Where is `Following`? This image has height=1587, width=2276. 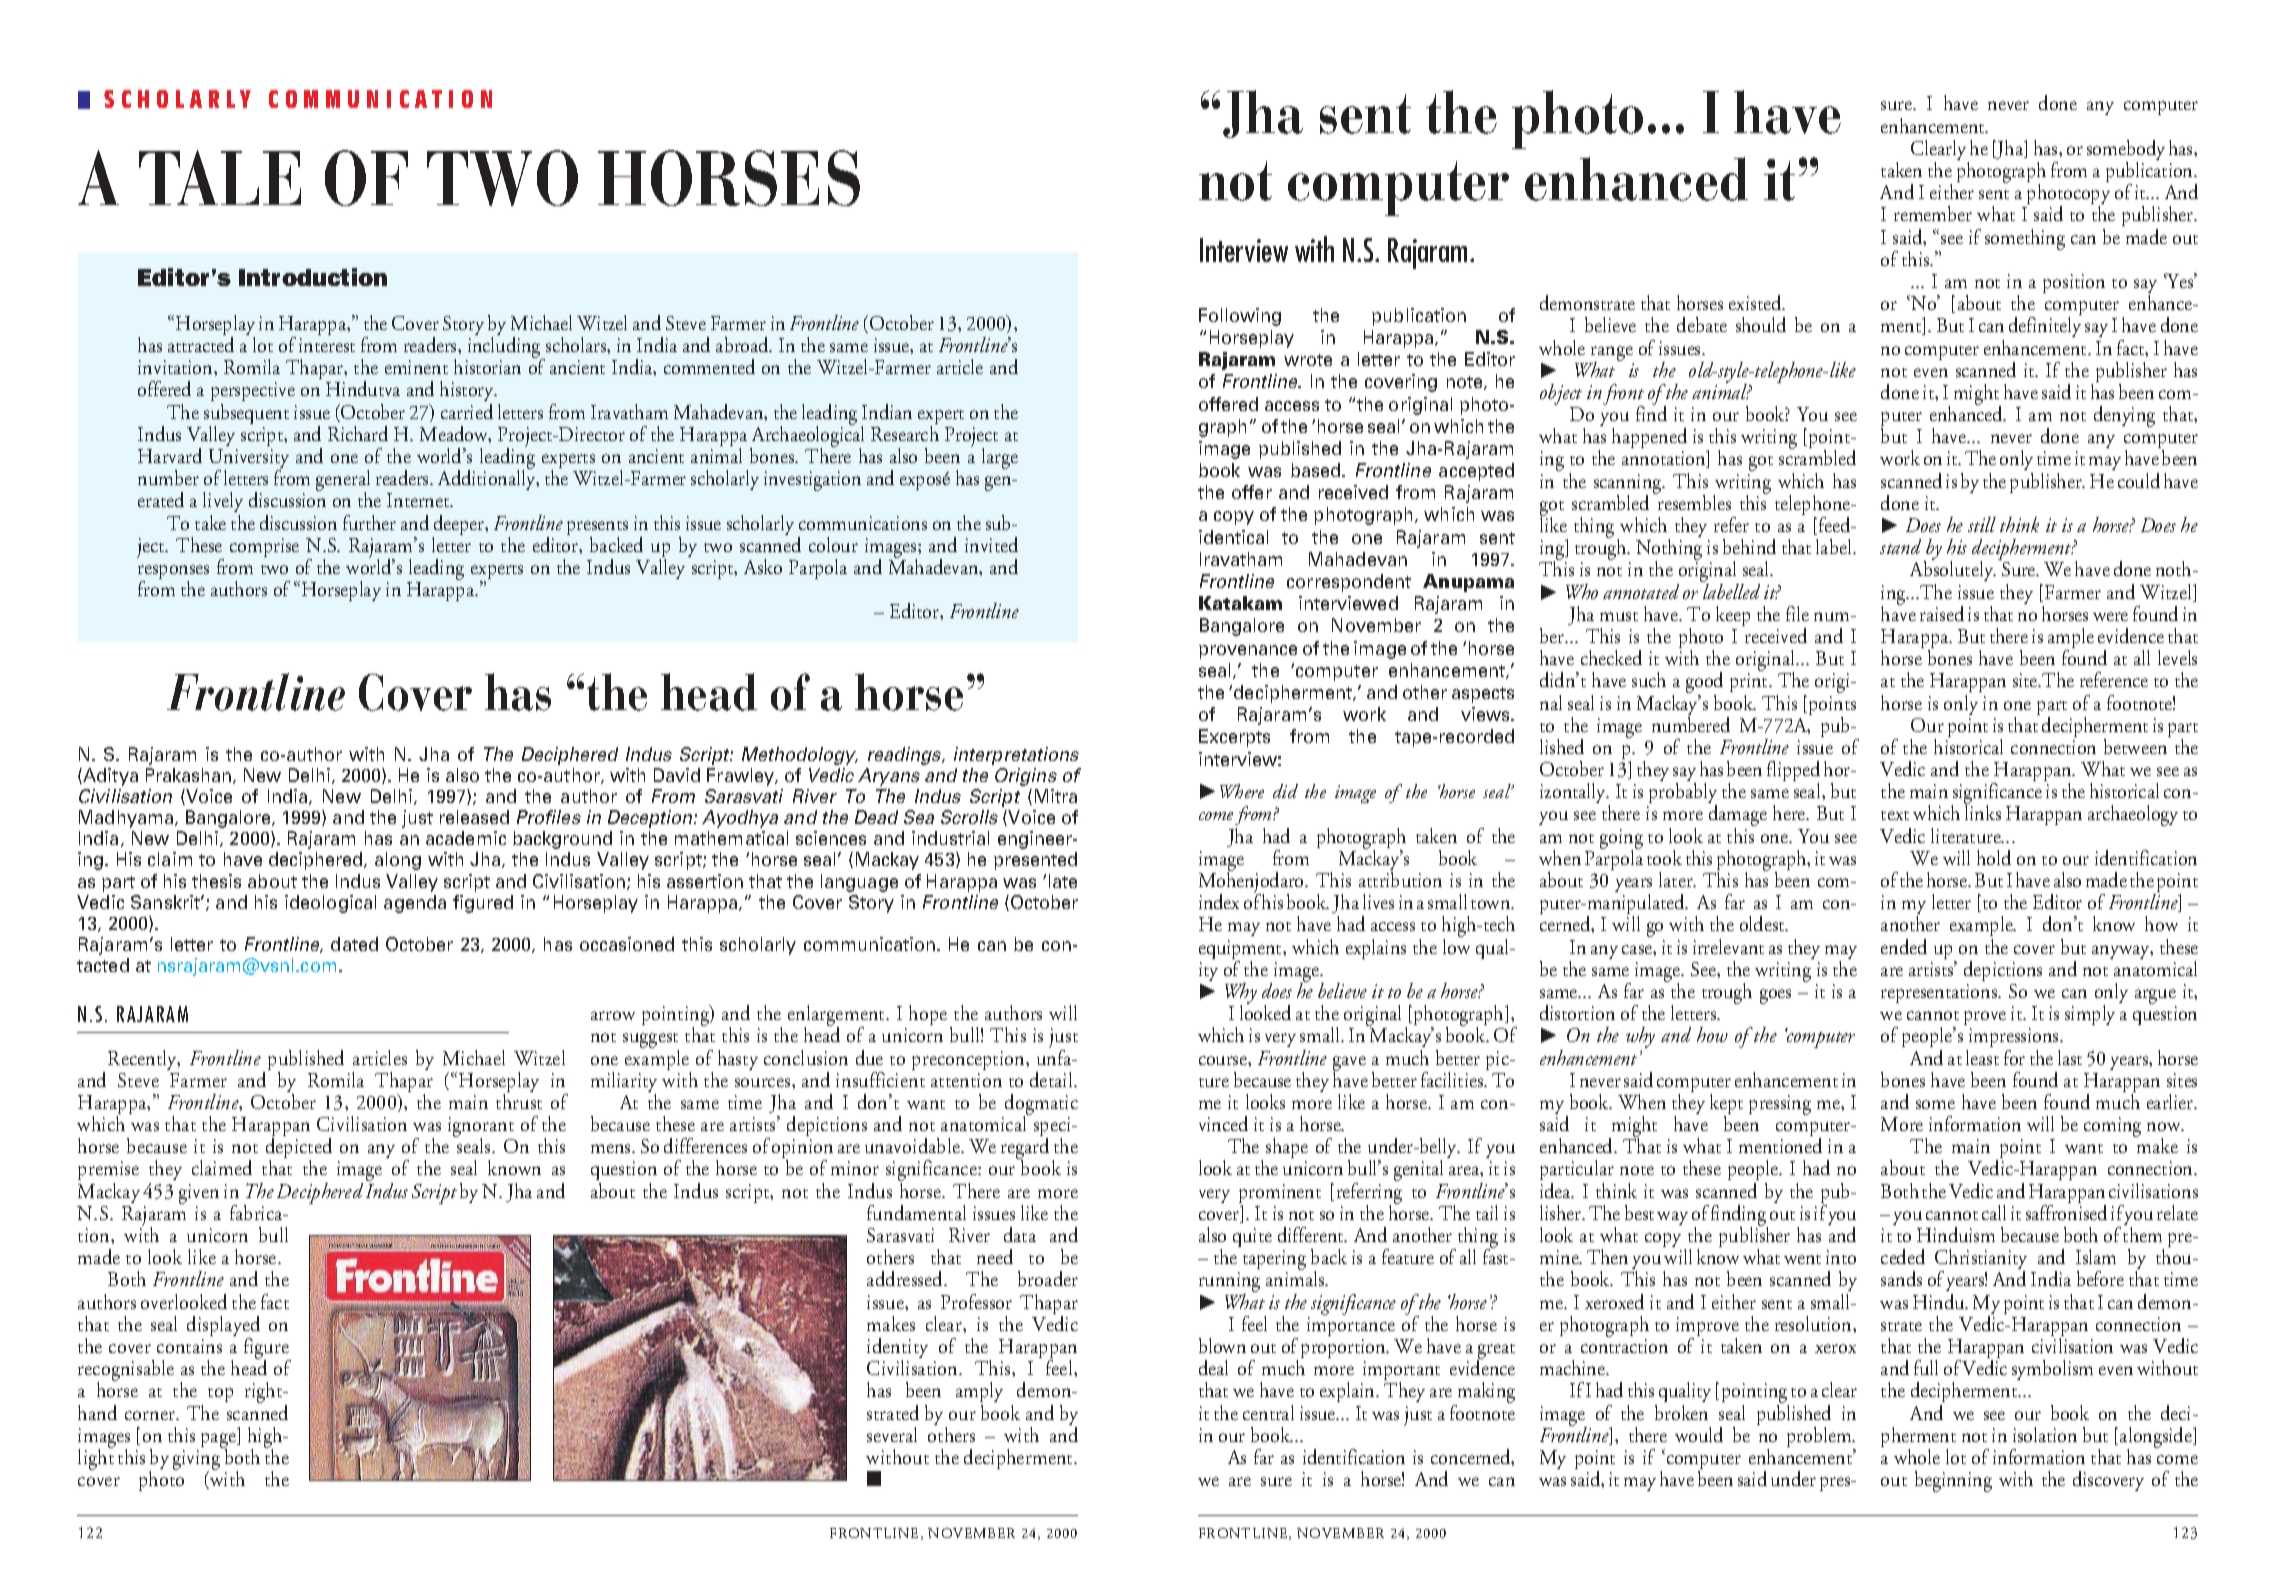 Following is located at coordinates (1240, 317).
